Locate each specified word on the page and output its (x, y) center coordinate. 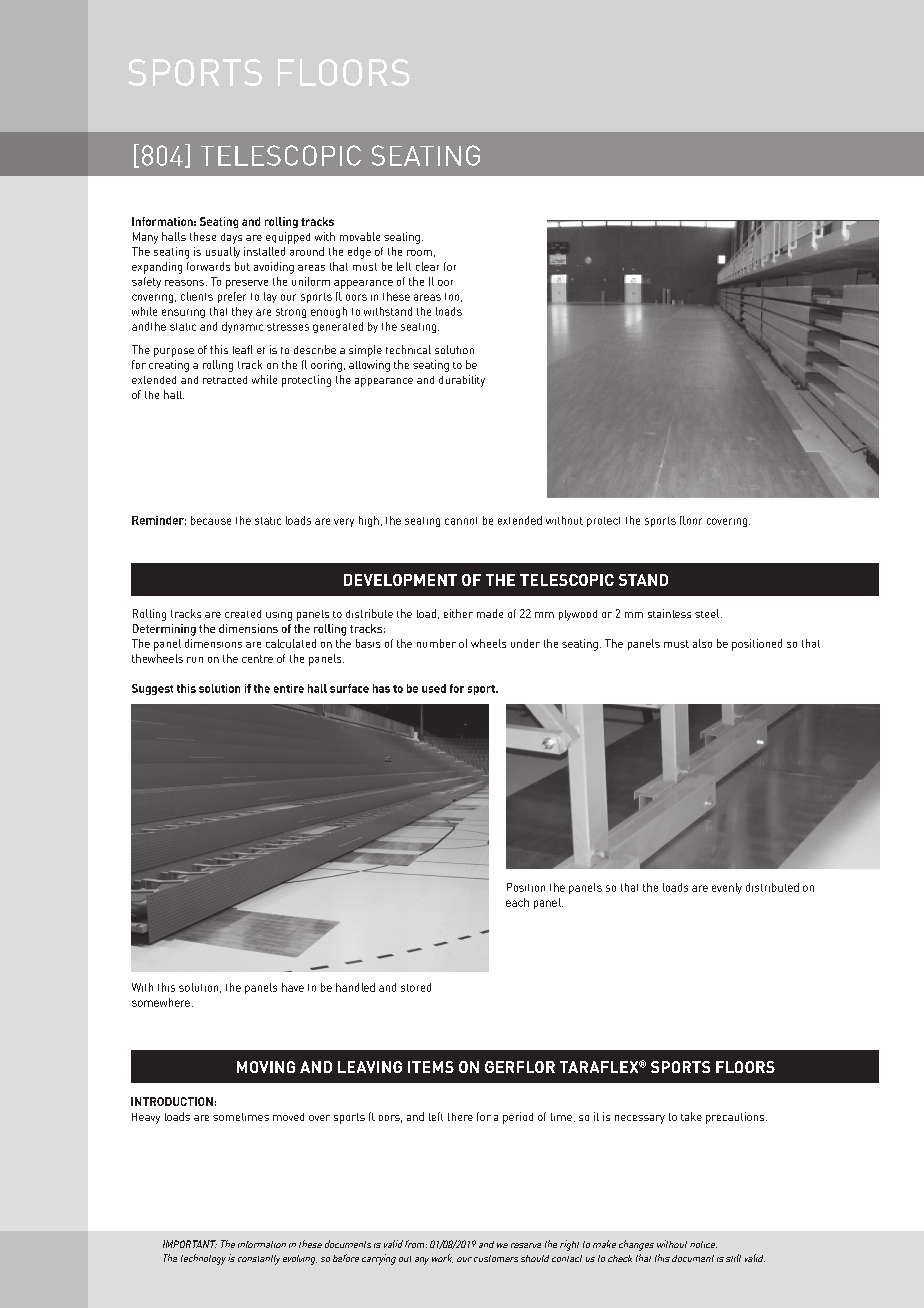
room (419, 253)
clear (427, 266)
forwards (208, 266)
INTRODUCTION (172, 1101)
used (434, 688)
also (702, 643)
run (195, 660)
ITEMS (431, 1067)
